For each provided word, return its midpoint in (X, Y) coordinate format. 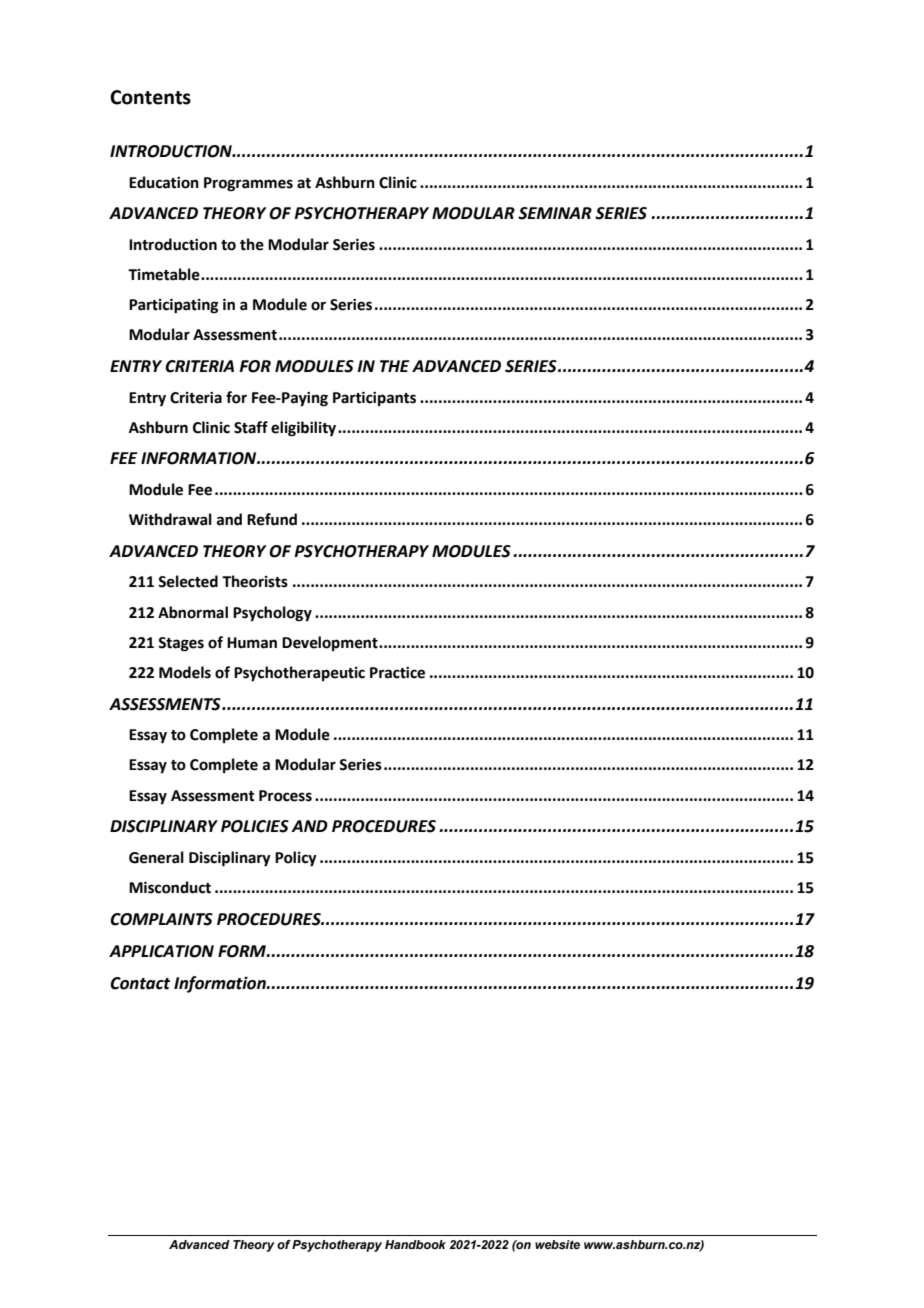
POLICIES (255, 826)
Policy (296, 859)
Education (164, 182)
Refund (272, 519)
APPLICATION (161, 951)
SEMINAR (555, 213)
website (557, 1244)
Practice (397, 673)
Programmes (248, 184)
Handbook (415, 1244)
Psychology (272, 614)
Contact (140, 983)
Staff (251, 427)
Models (185, 672)
